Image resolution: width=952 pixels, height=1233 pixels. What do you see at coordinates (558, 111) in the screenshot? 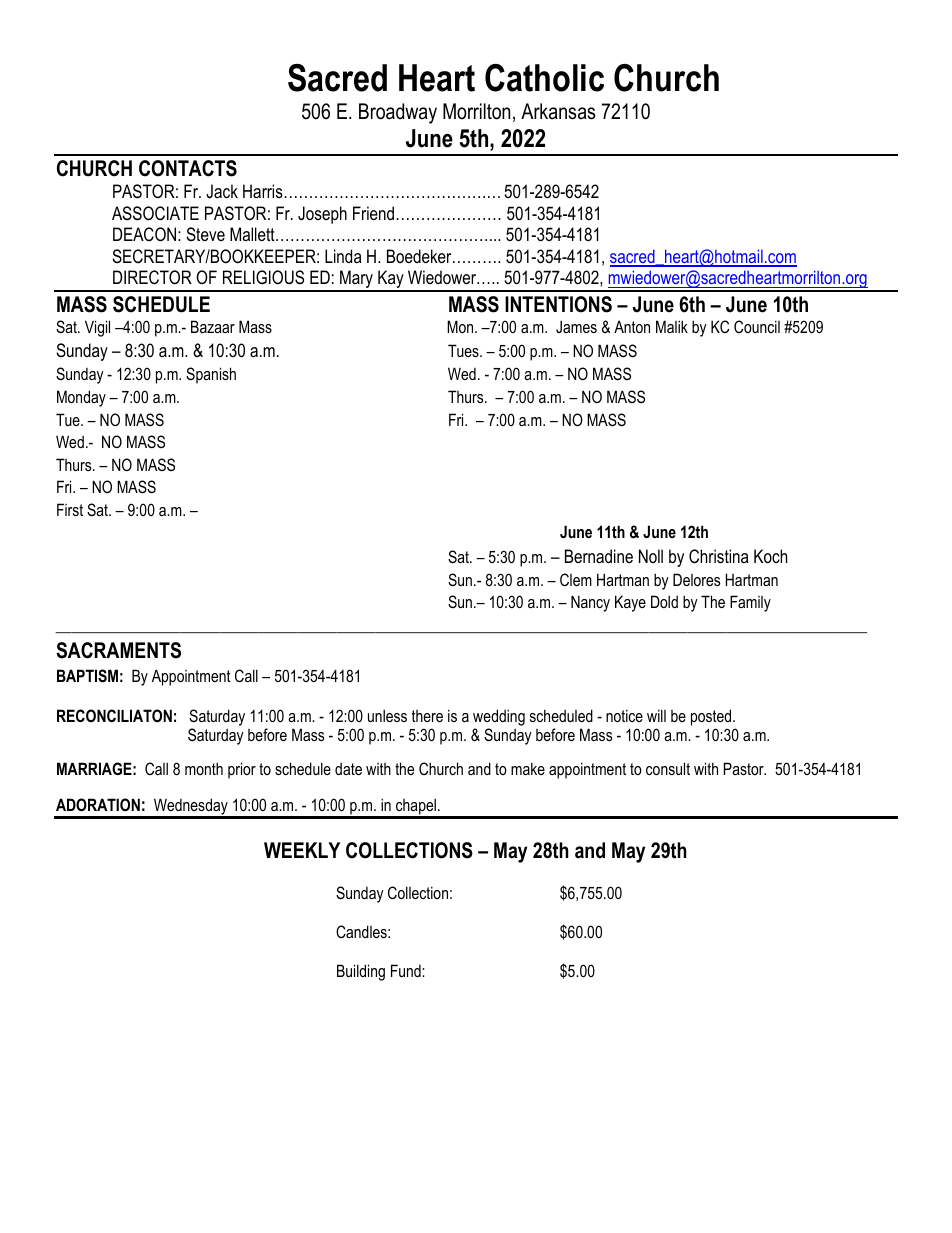
I see `Arkansas` at bounding box center [558, 111].
